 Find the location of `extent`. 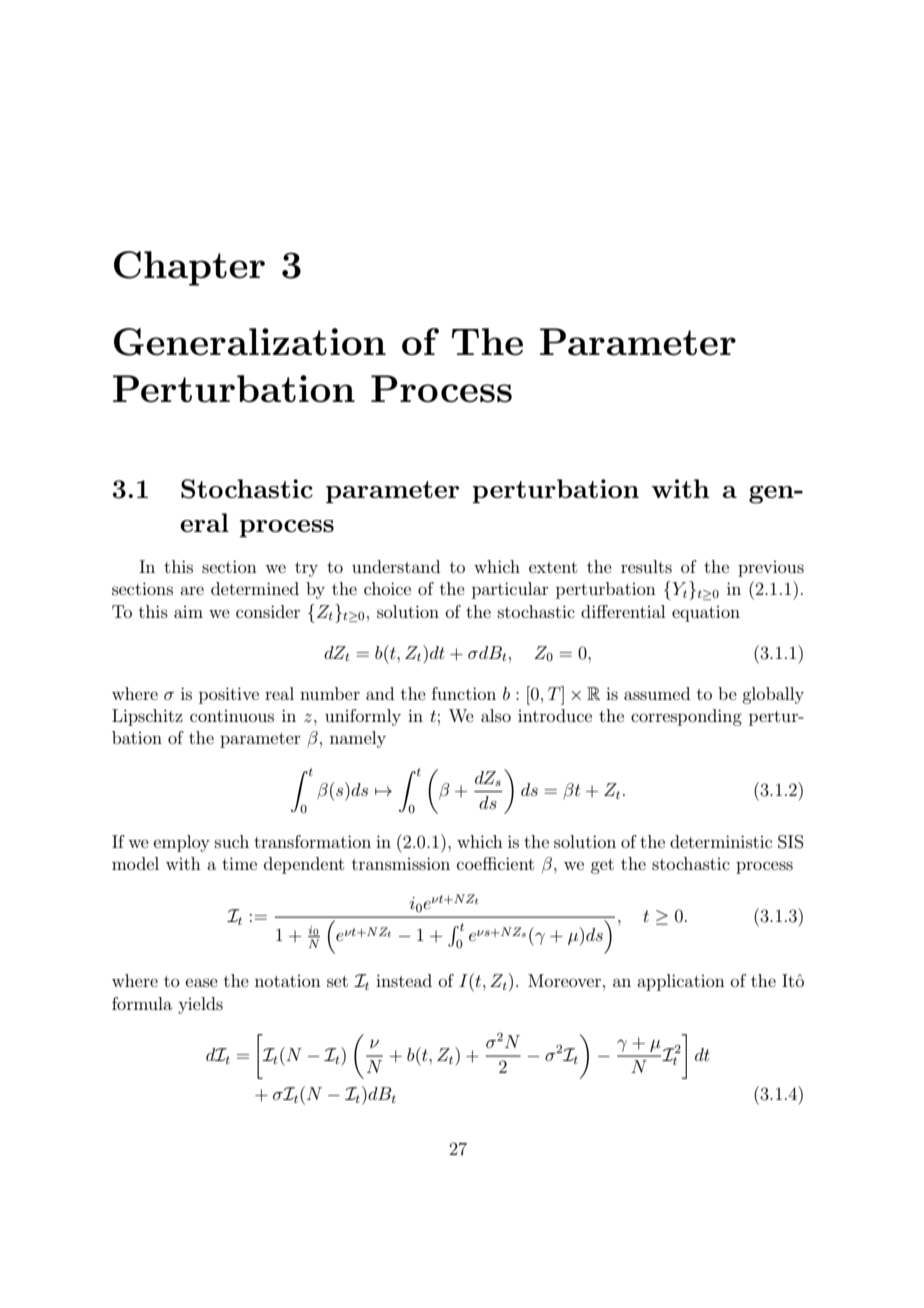

extent is located at coordinates (553, 567).
